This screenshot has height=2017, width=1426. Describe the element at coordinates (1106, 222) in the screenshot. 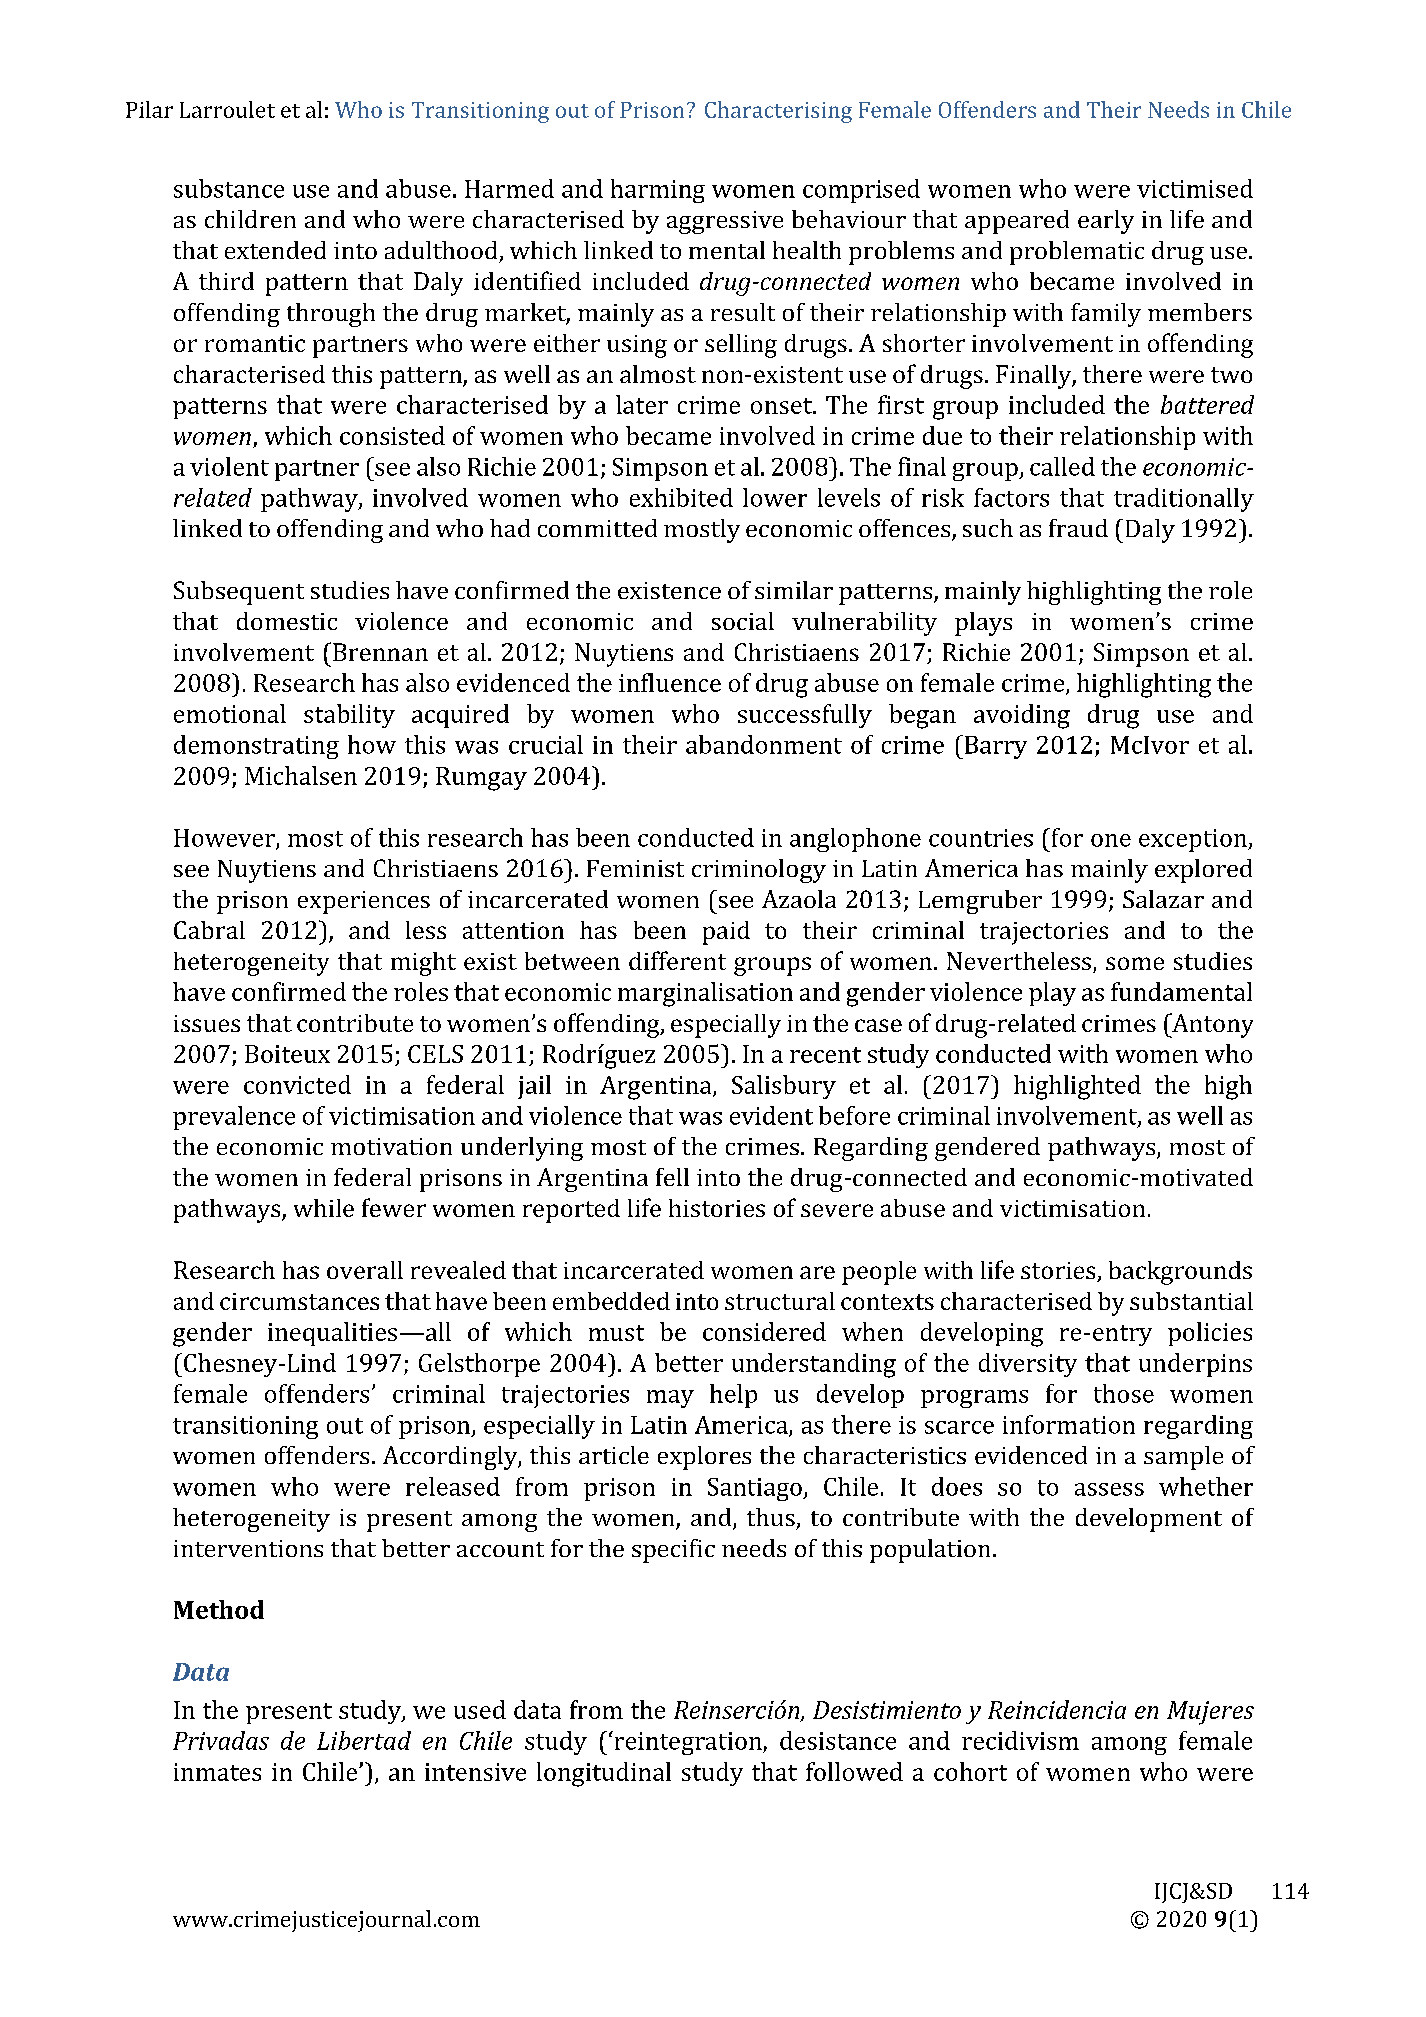

I see `early` at that location.
